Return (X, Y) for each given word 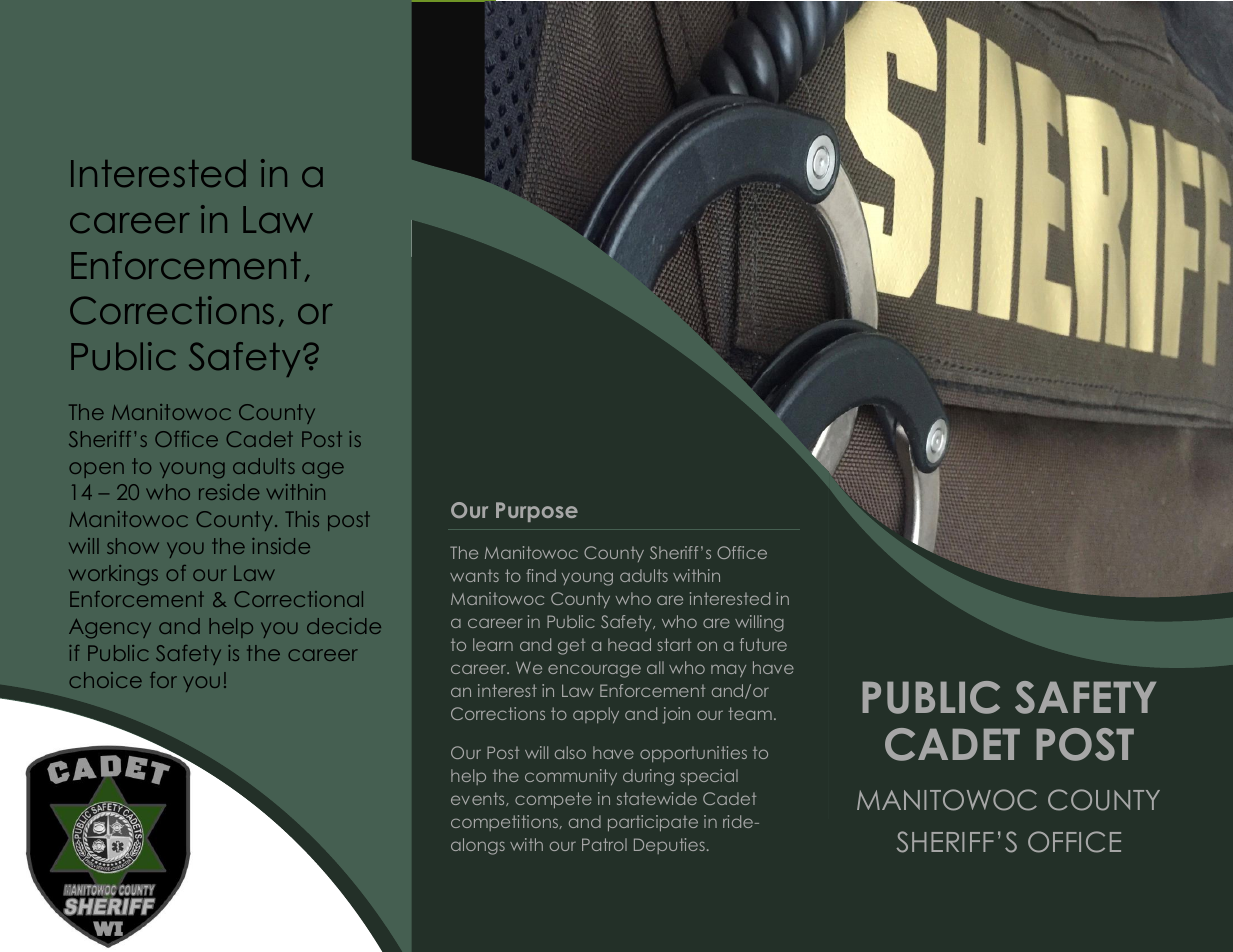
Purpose (537, 512)
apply (596, 715)
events (479, 799)
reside (229, 492)
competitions (506, 823)
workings (113, 575)
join (676, 715)
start (674, 644)
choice (105, 680)
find (541, 575)
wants (474, 575)
